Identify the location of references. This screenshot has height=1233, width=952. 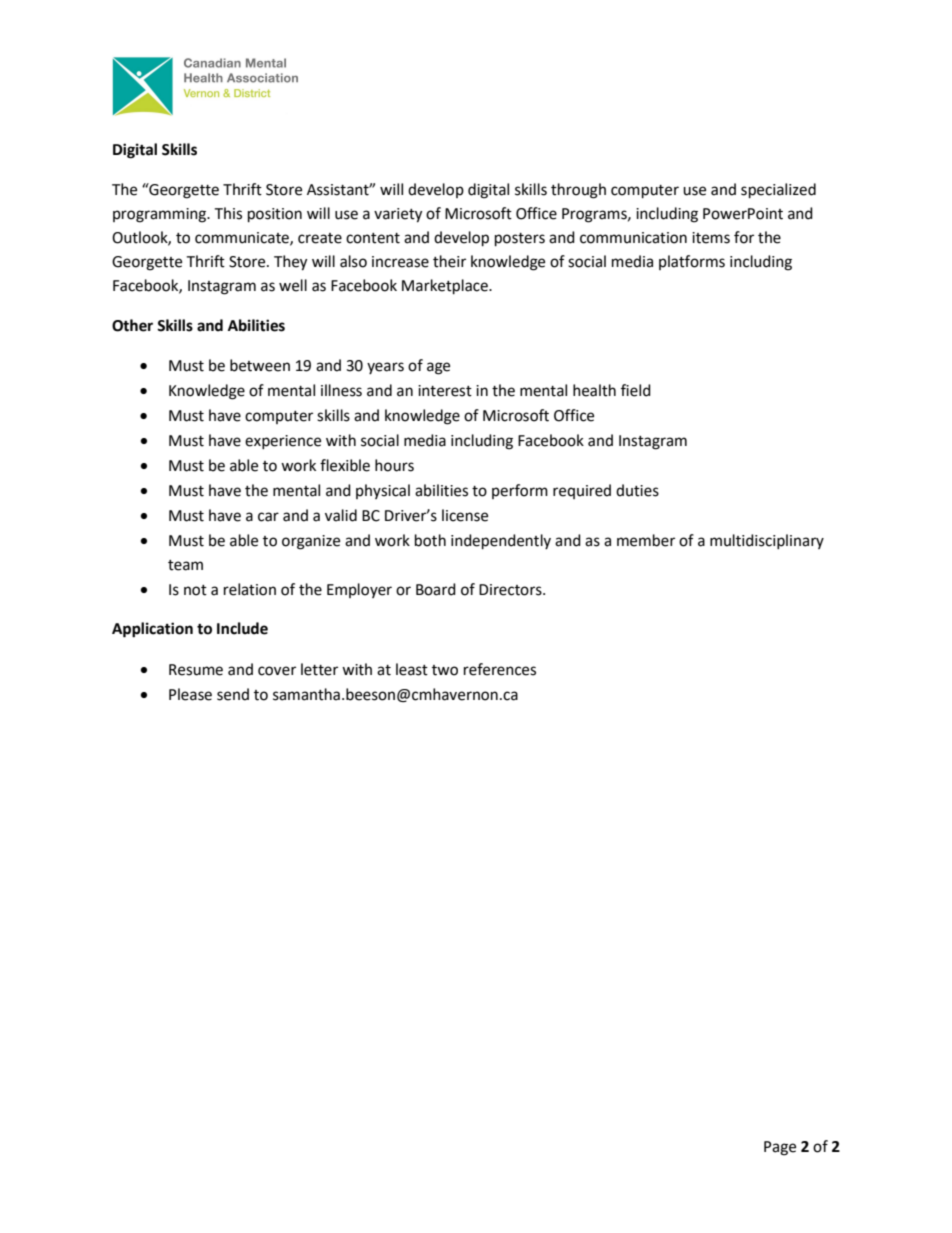
(500, 669).
